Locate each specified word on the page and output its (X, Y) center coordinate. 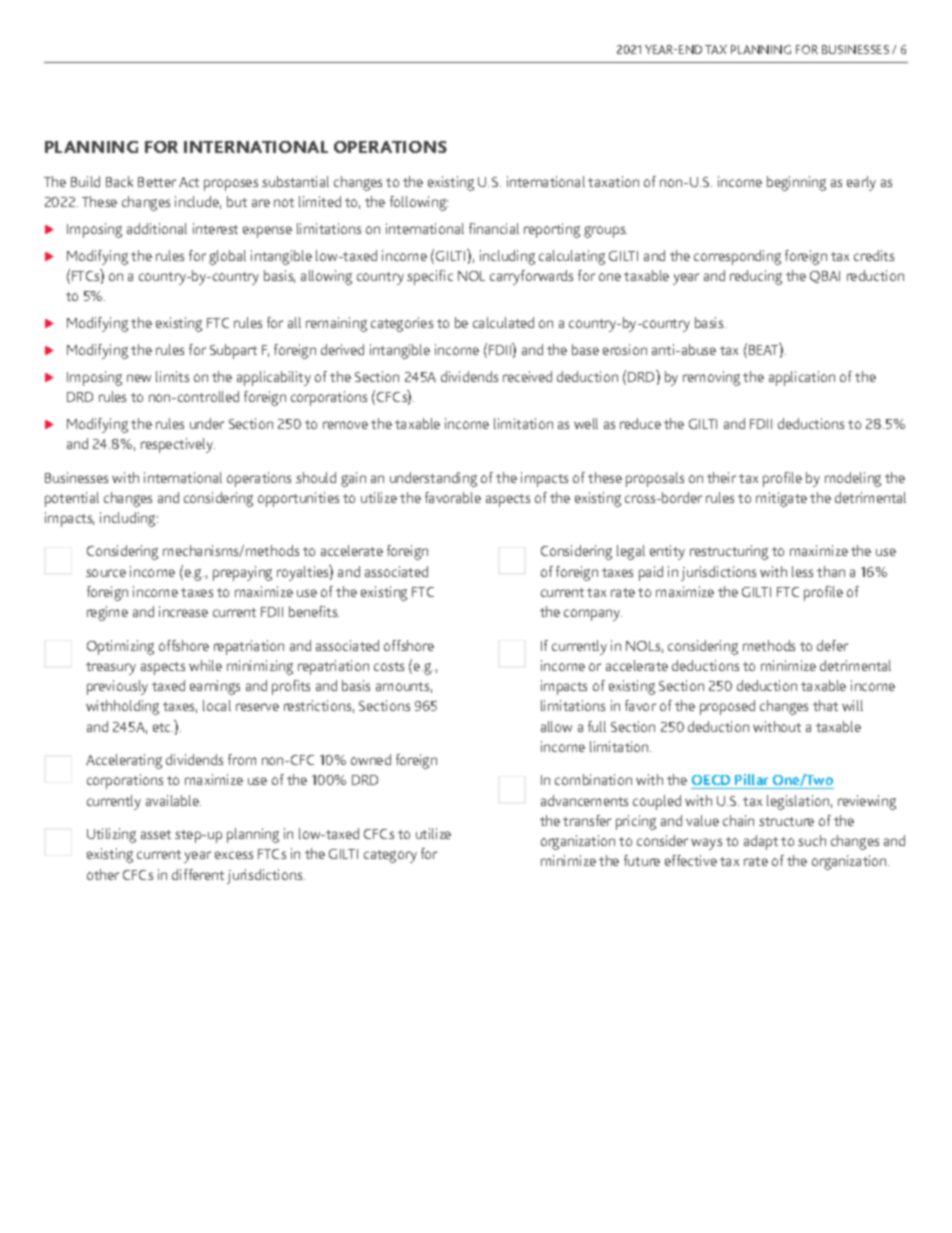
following (419, 203)
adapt (761, 842)
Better (157, 182)
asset (156, 834)
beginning (796, 183)
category (390, 856)
